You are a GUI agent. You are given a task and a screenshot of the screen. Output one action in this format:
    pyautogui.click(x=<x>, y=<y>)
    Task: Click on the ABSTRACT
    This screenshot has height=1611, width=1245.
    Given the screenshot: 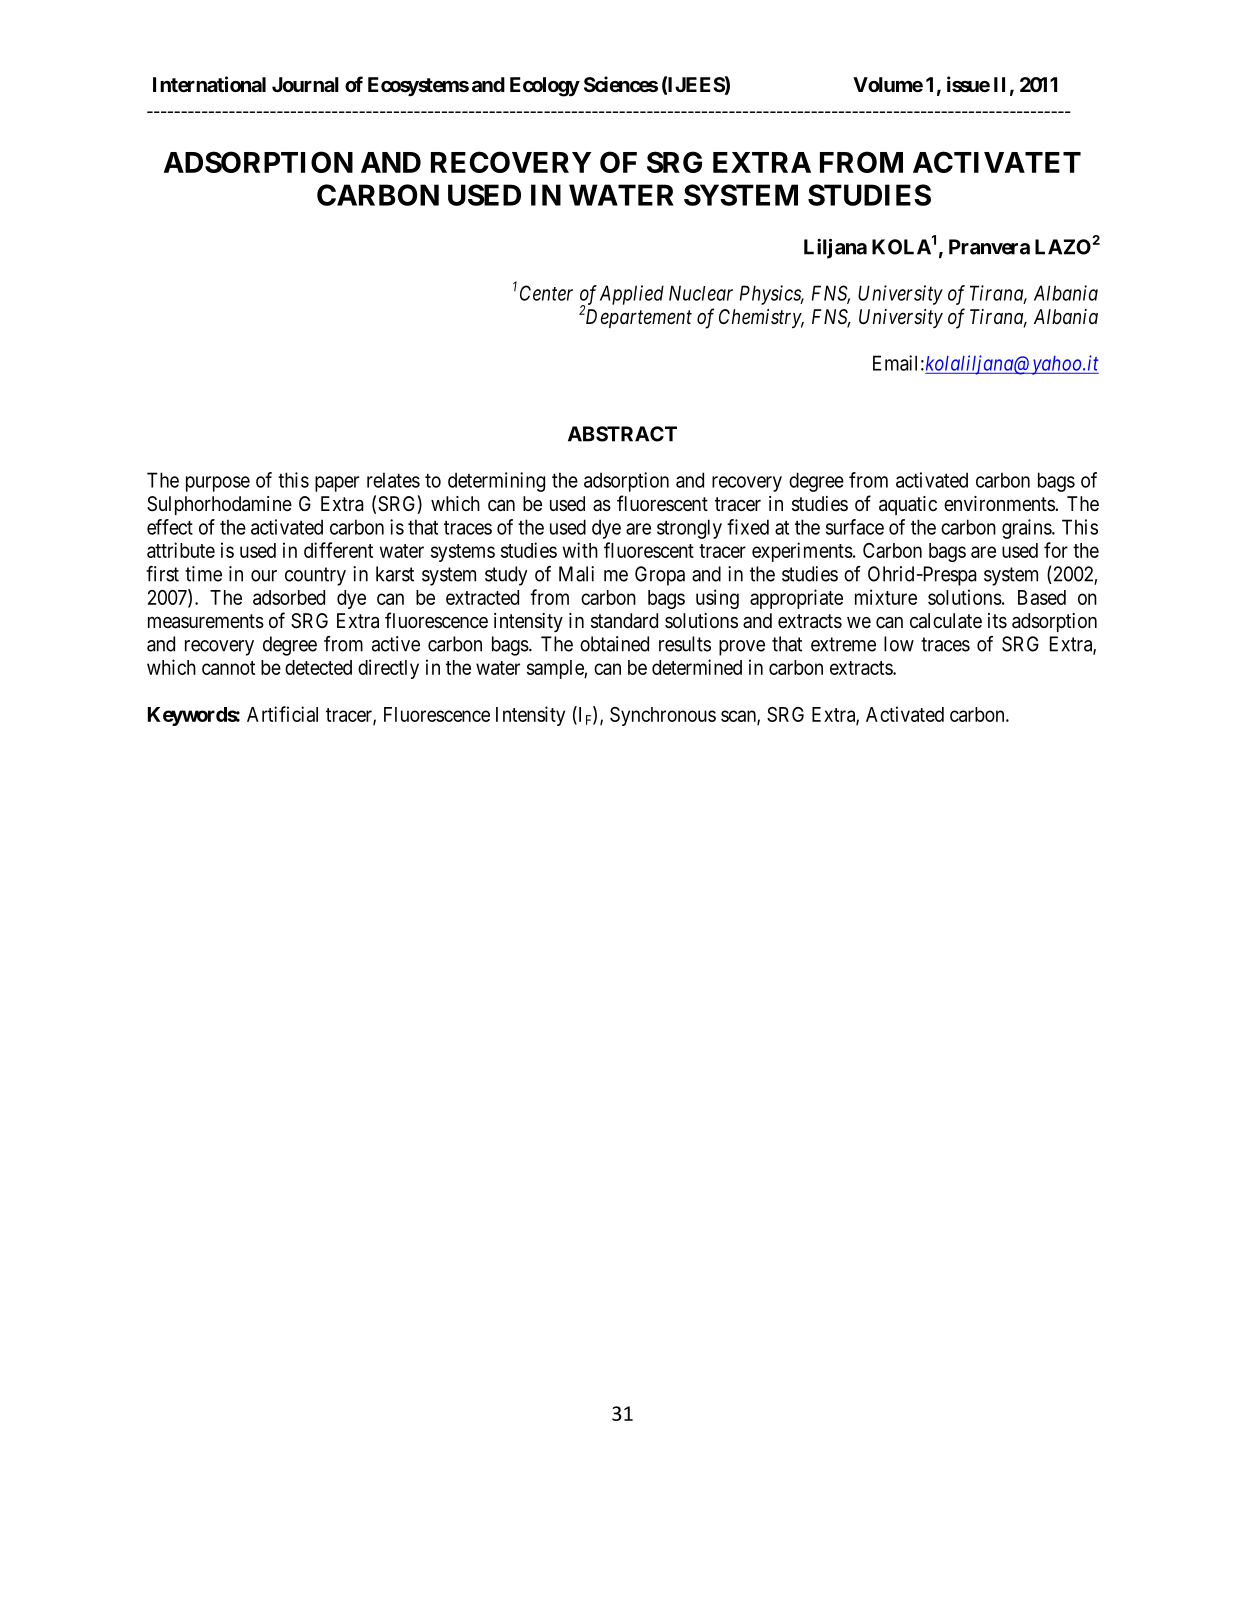 What is the action you would take?
    pyautogui.click(x=622, y=434)
